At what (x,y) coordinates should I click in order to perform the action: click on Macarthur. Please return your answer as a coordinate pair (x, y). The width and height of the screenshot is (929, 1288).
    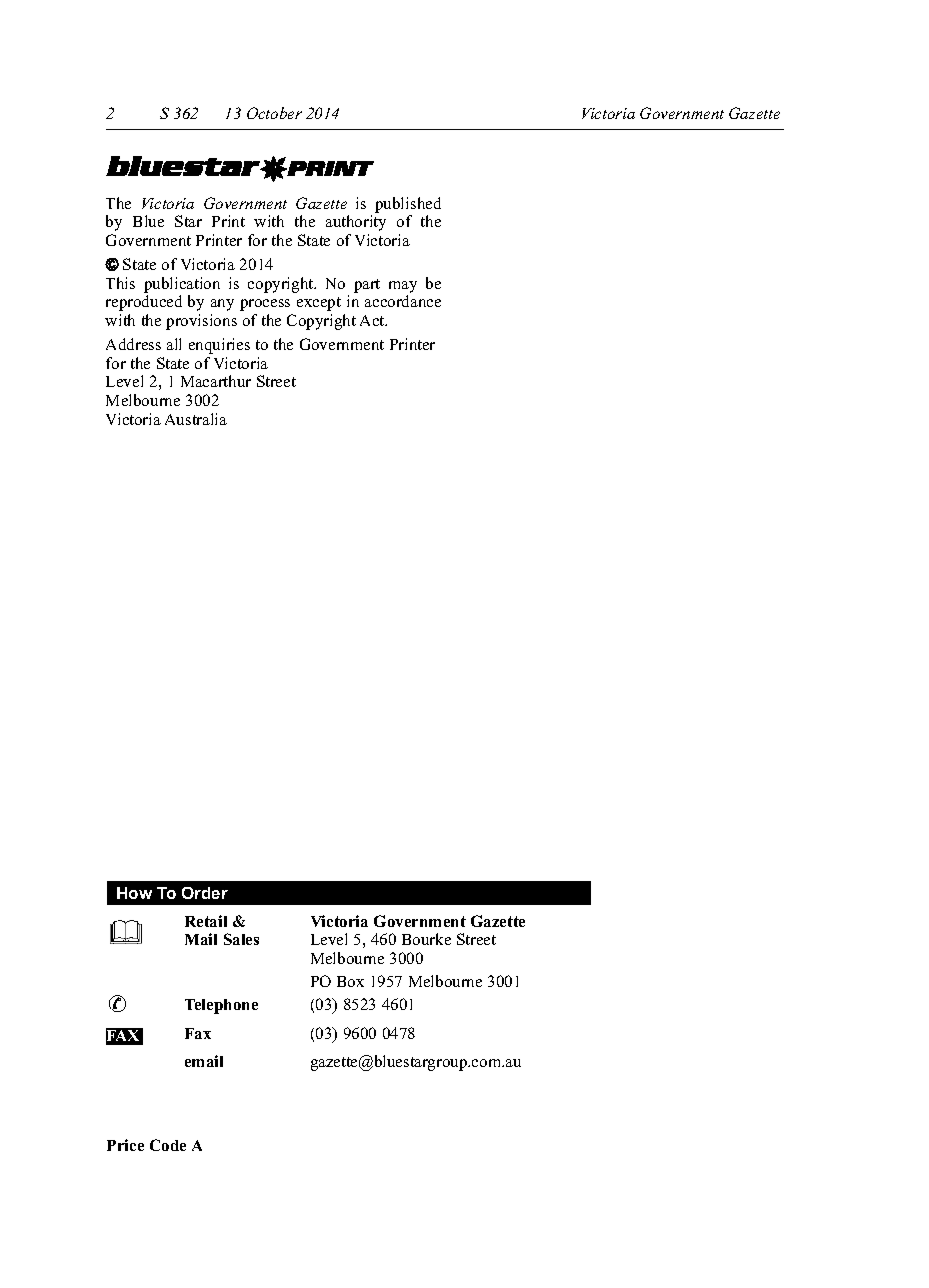
    Looking at the image, I should click on (216, 381).
